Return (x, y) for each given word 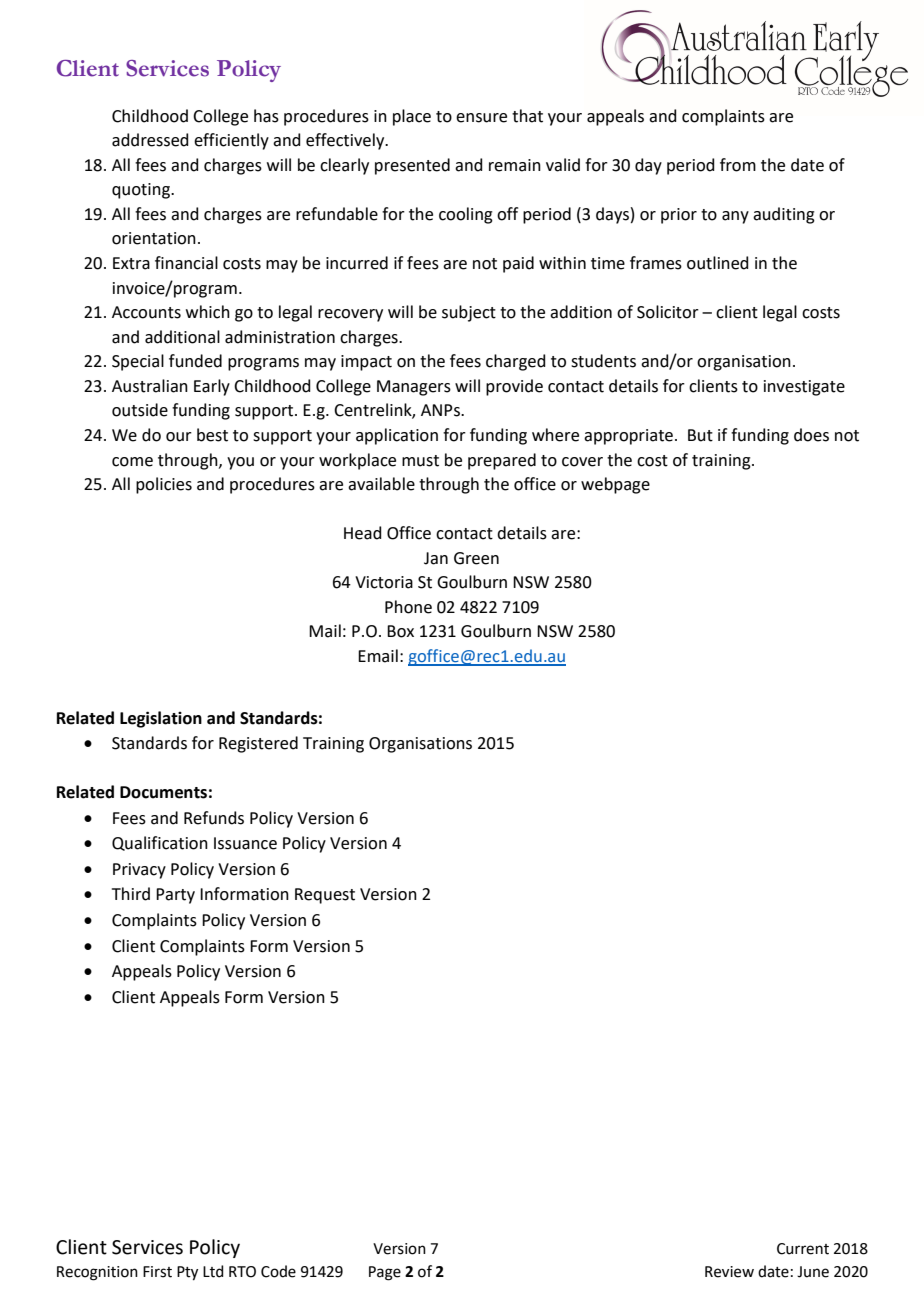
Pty (187, 1273)
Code (278, 1271)
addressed (150, 140)
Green (476, 558)
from (738, 165)
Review (729, 1272)
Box (400, 631)
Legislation (161, 719)
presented (412, 166)
